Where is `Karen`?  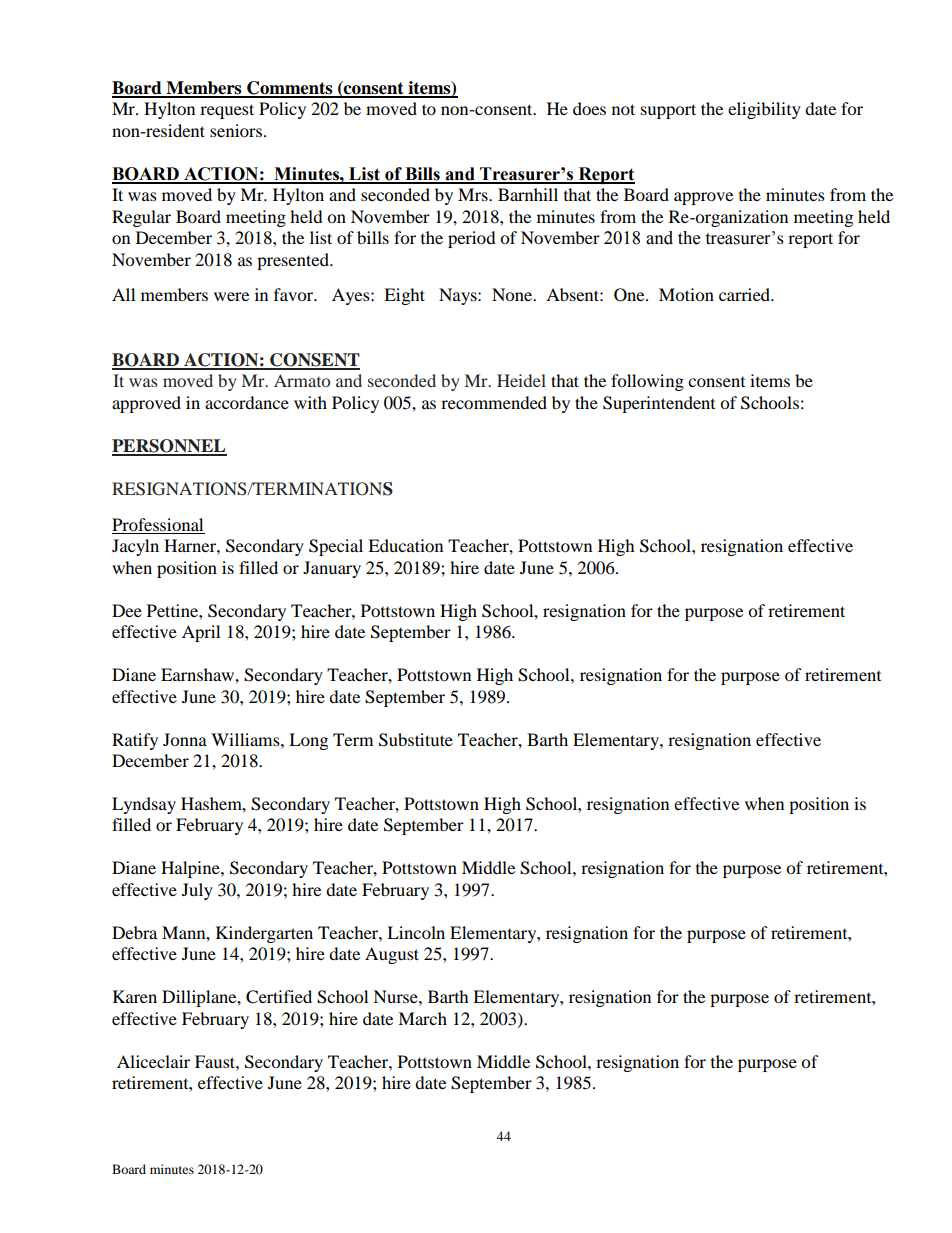
Karen is located at coordinates (135, 996).
